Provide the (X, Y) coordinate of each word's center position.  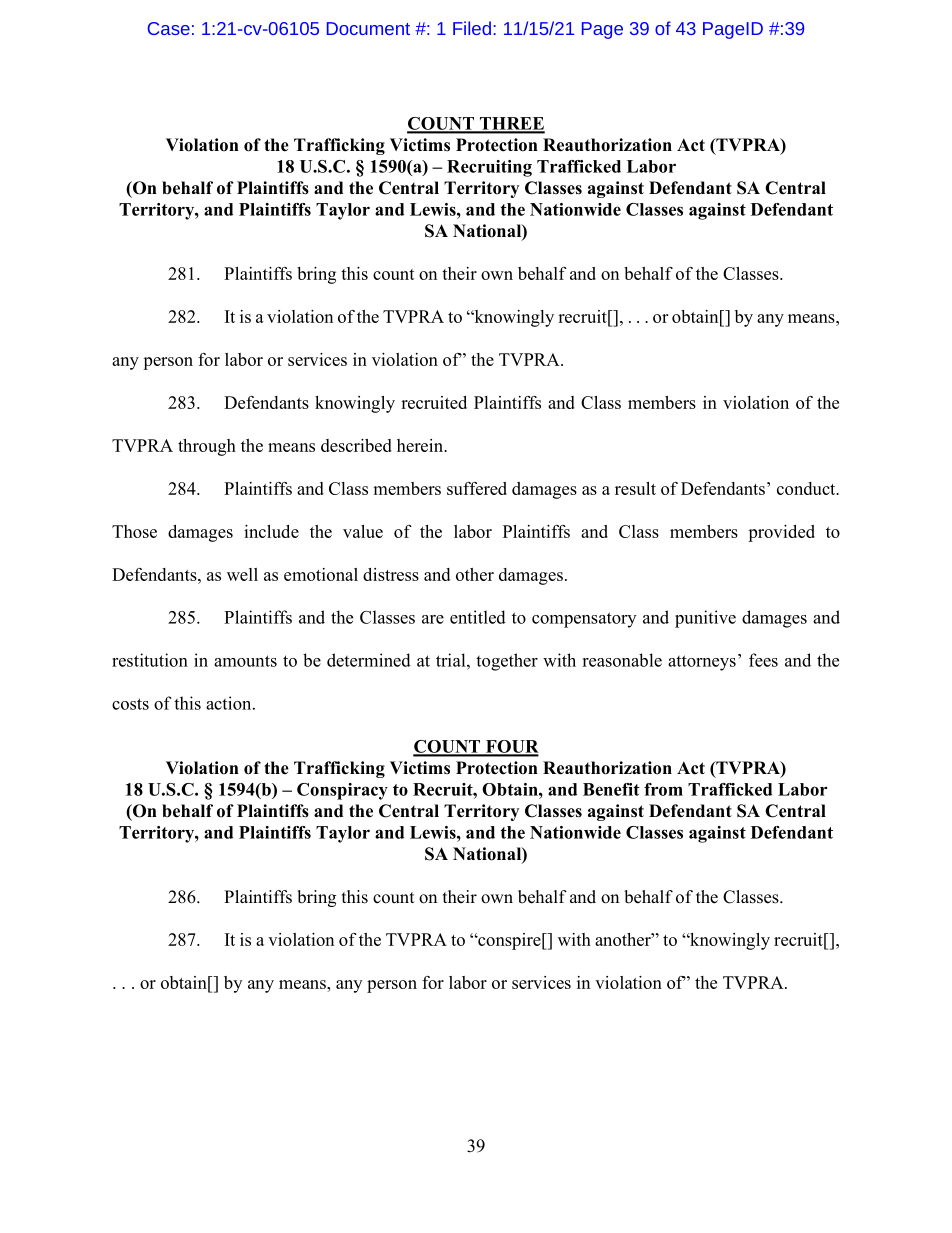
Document (368, 28)
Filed (472, 28)
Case (169, 28)
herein (421, 445)
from (663, 789)
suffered (477, 488)
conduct (807, 488)
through (207, 447)
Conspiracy (342, 791)
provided (781, 533)
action (230, 703)
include (271, 531)
